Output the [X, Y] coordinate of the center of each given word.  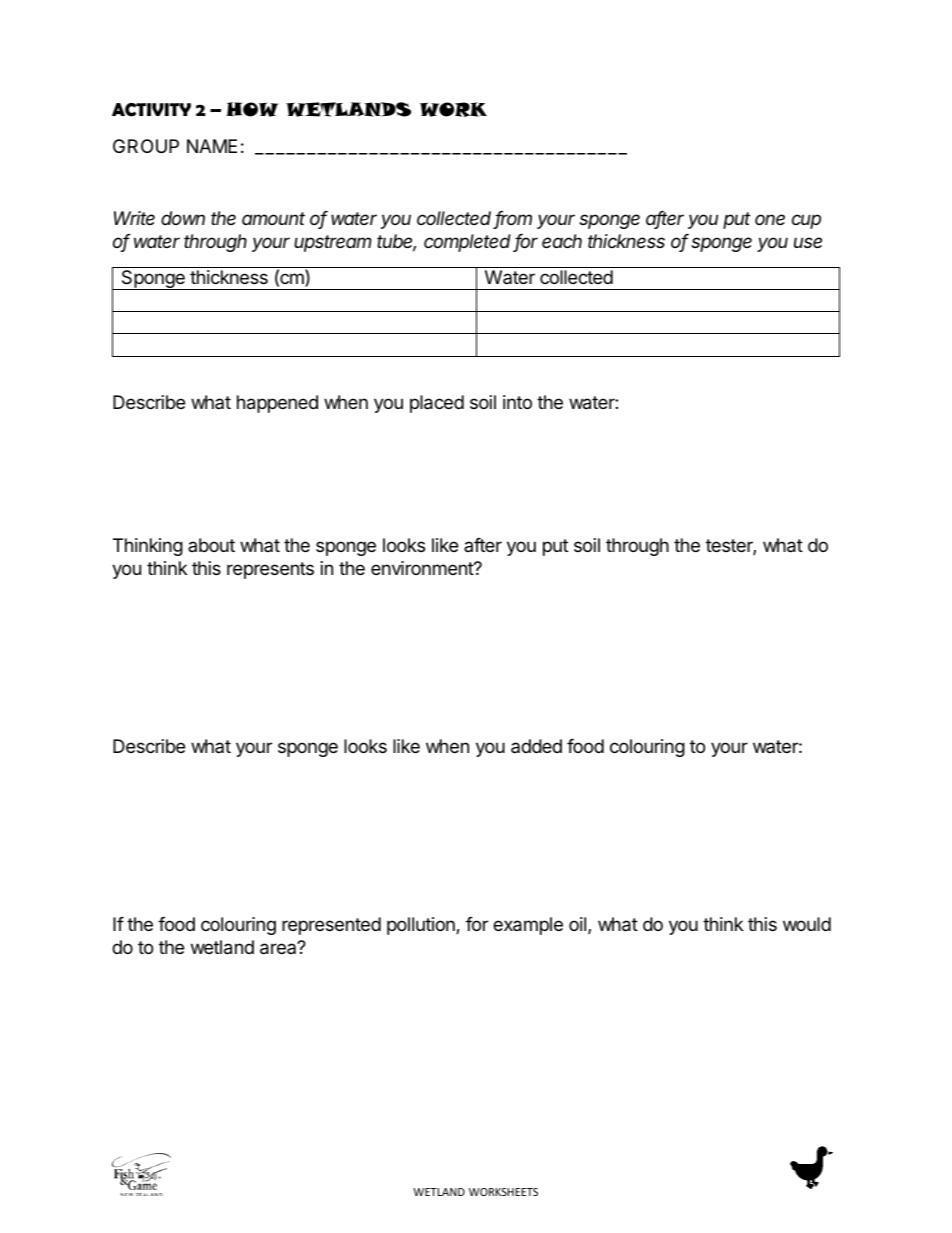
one [770, 219]
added [536, 746]
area [279, 948]
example [528, 926]
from [513, 219]
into [517, 402]
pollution [422, 926]
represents [270, 570]
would [807, 924]
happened [277, 404]
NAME [212, 146]
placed [437, 404]
